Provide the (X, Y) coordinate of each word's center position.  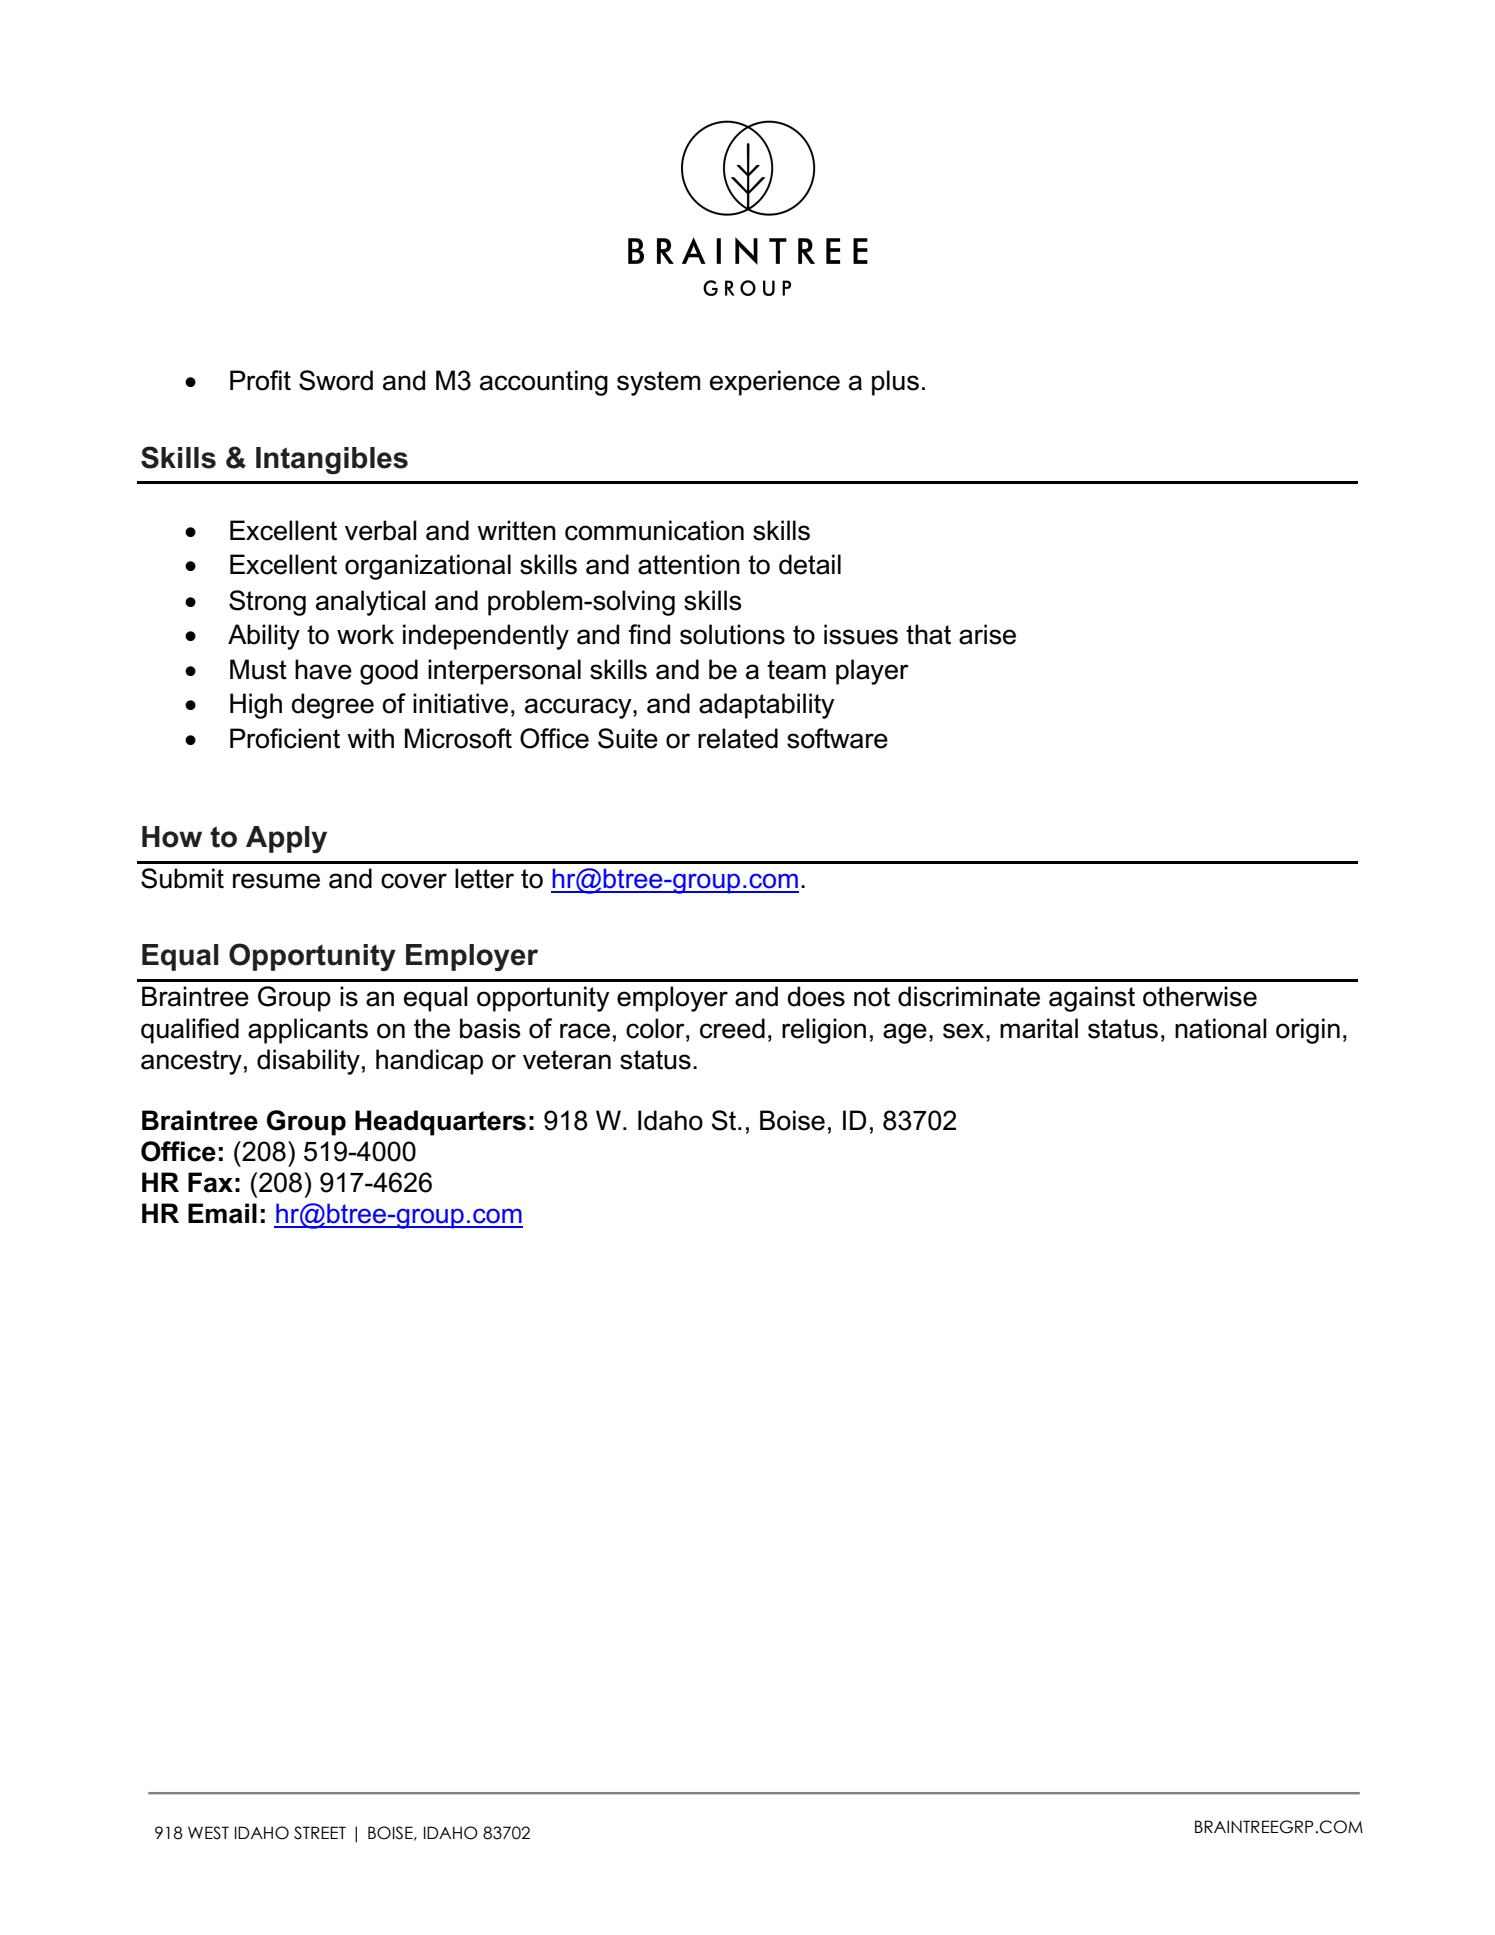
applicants (308, 1031)
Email (222, 1213)
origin (1308, 1031)
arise (987, 634)
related (738, 738)
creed (732, 1028)
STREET (320, 1833)
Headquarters (440, 1123)
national (1221, 1028)
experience (775, 383)
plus (895, 383)
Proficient (285, 738)
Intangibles (332, 460)
